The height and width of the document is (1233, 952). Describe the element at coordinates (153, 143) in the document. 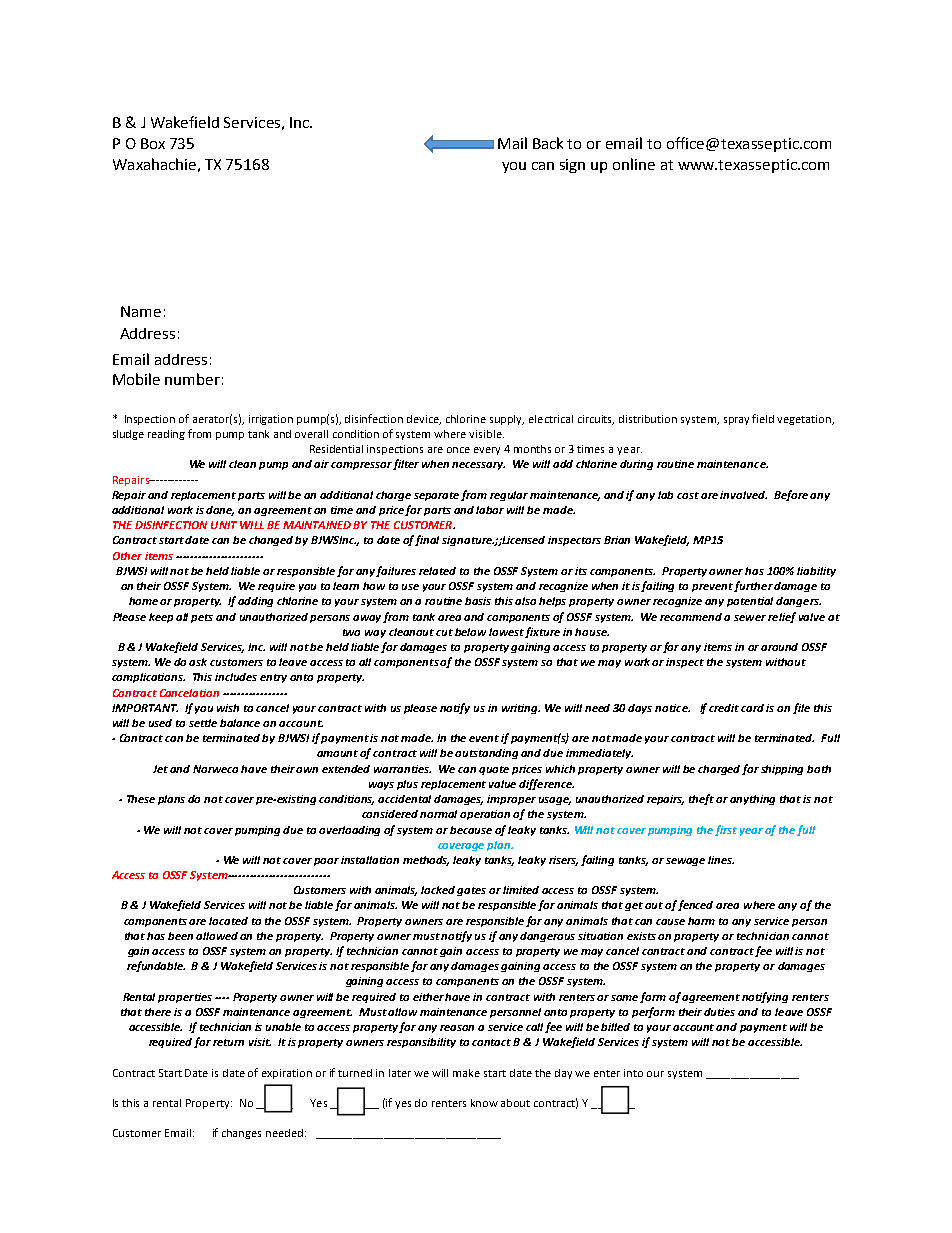

I see `Box` at that location.
